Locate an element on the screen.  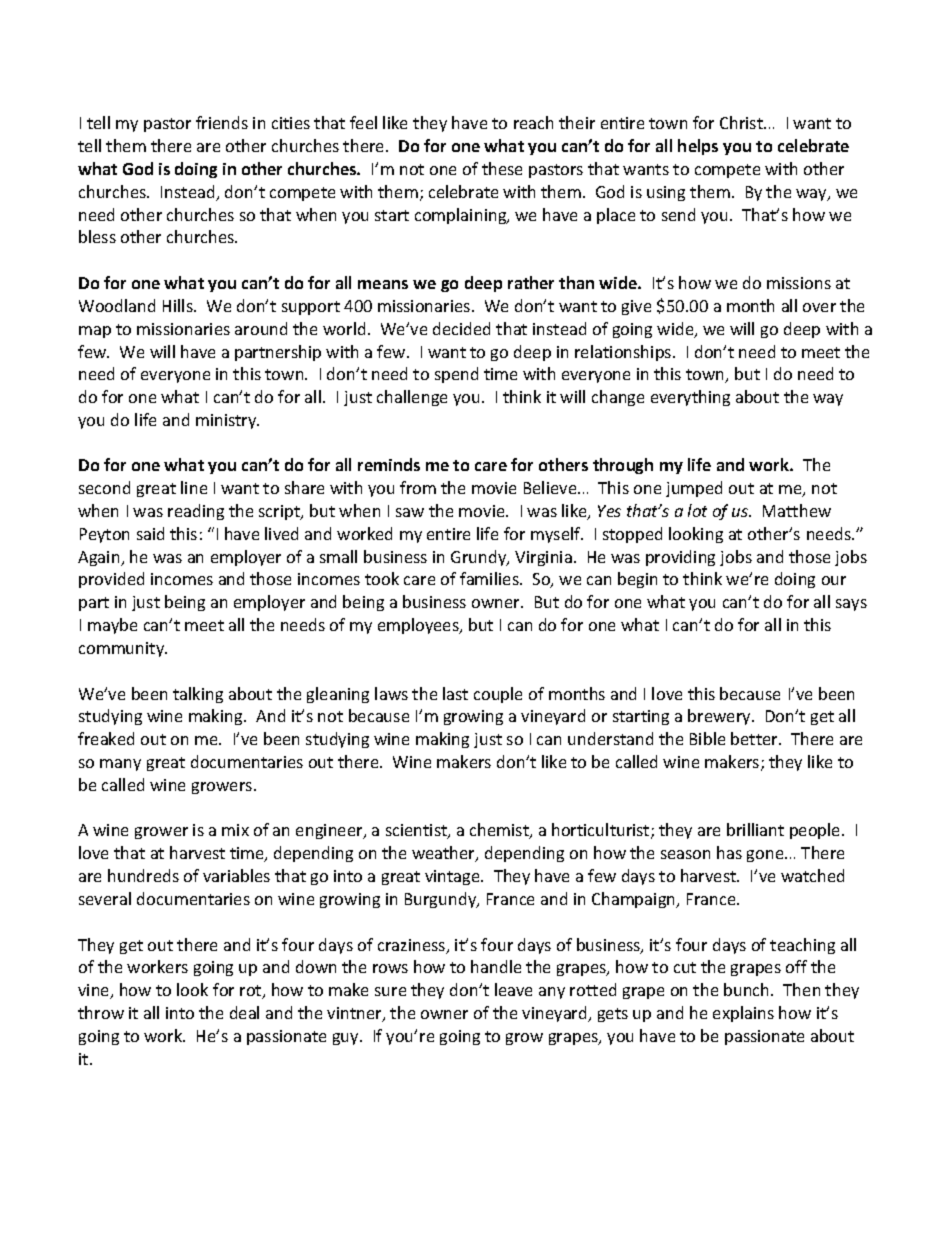
friends is located at coordinates (222, 122).
